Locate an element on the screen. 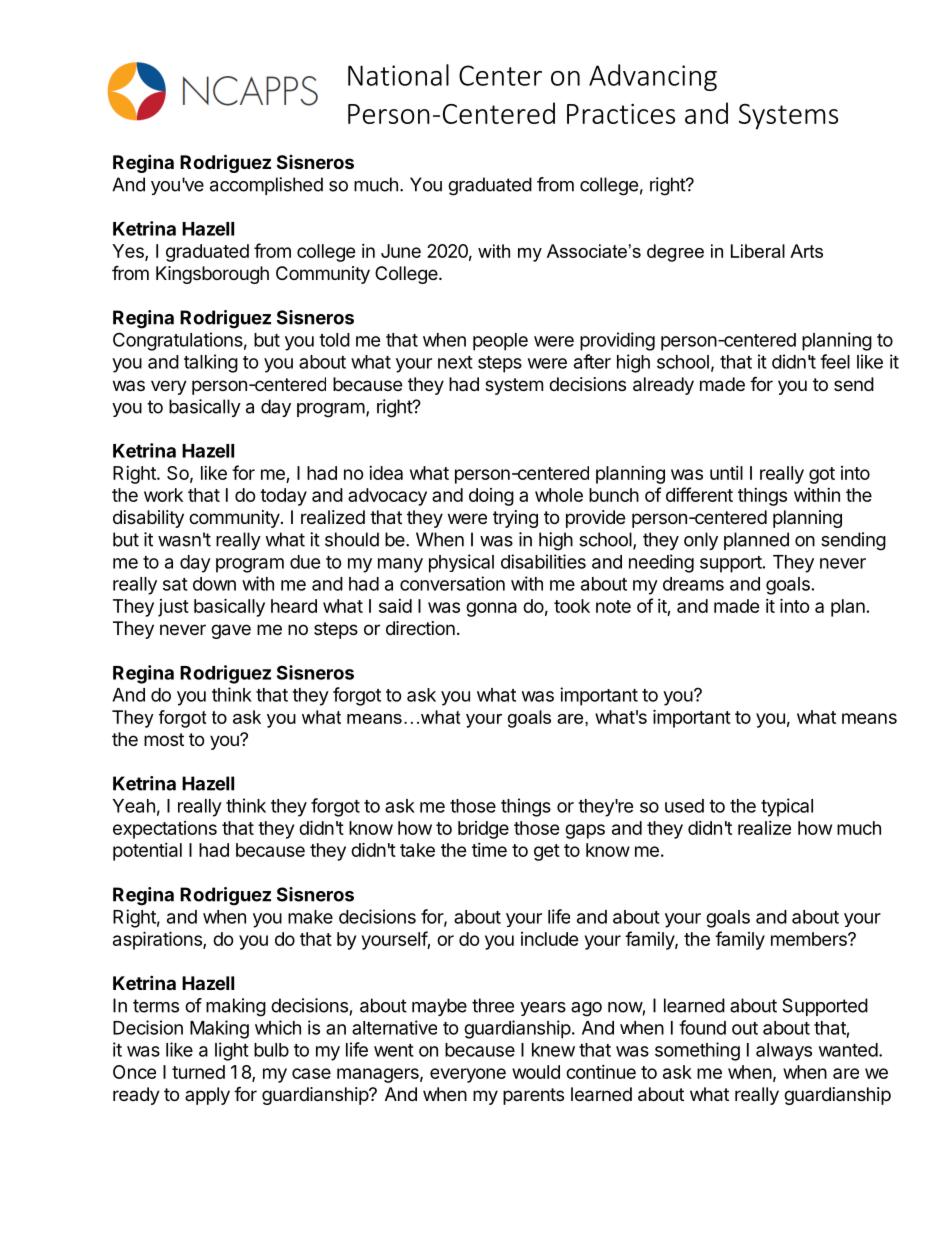 This screenshot has height=1233, width=952. talking is located at coordinates (211, 363).
